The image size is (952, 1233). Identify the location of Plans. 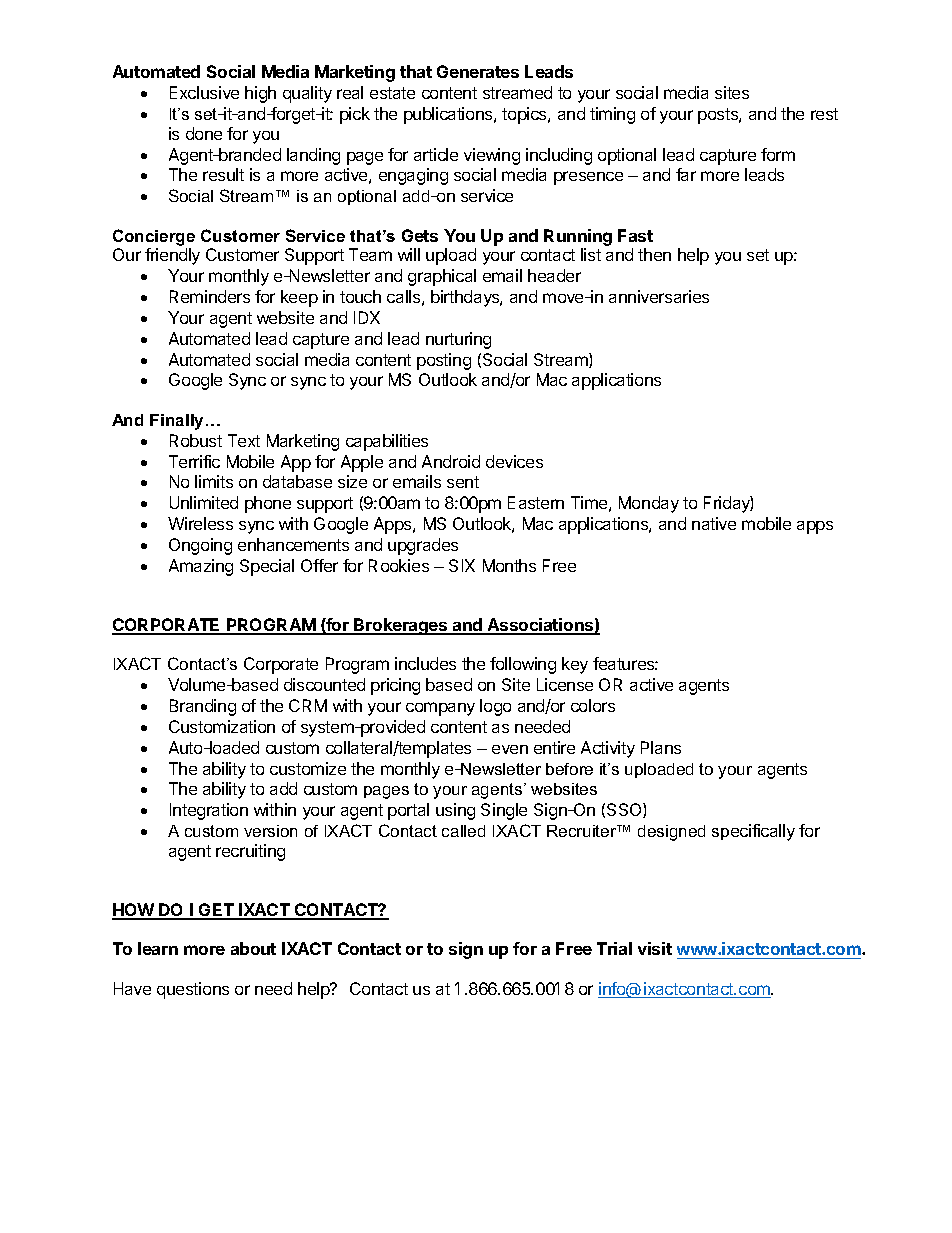
(661, 747).
